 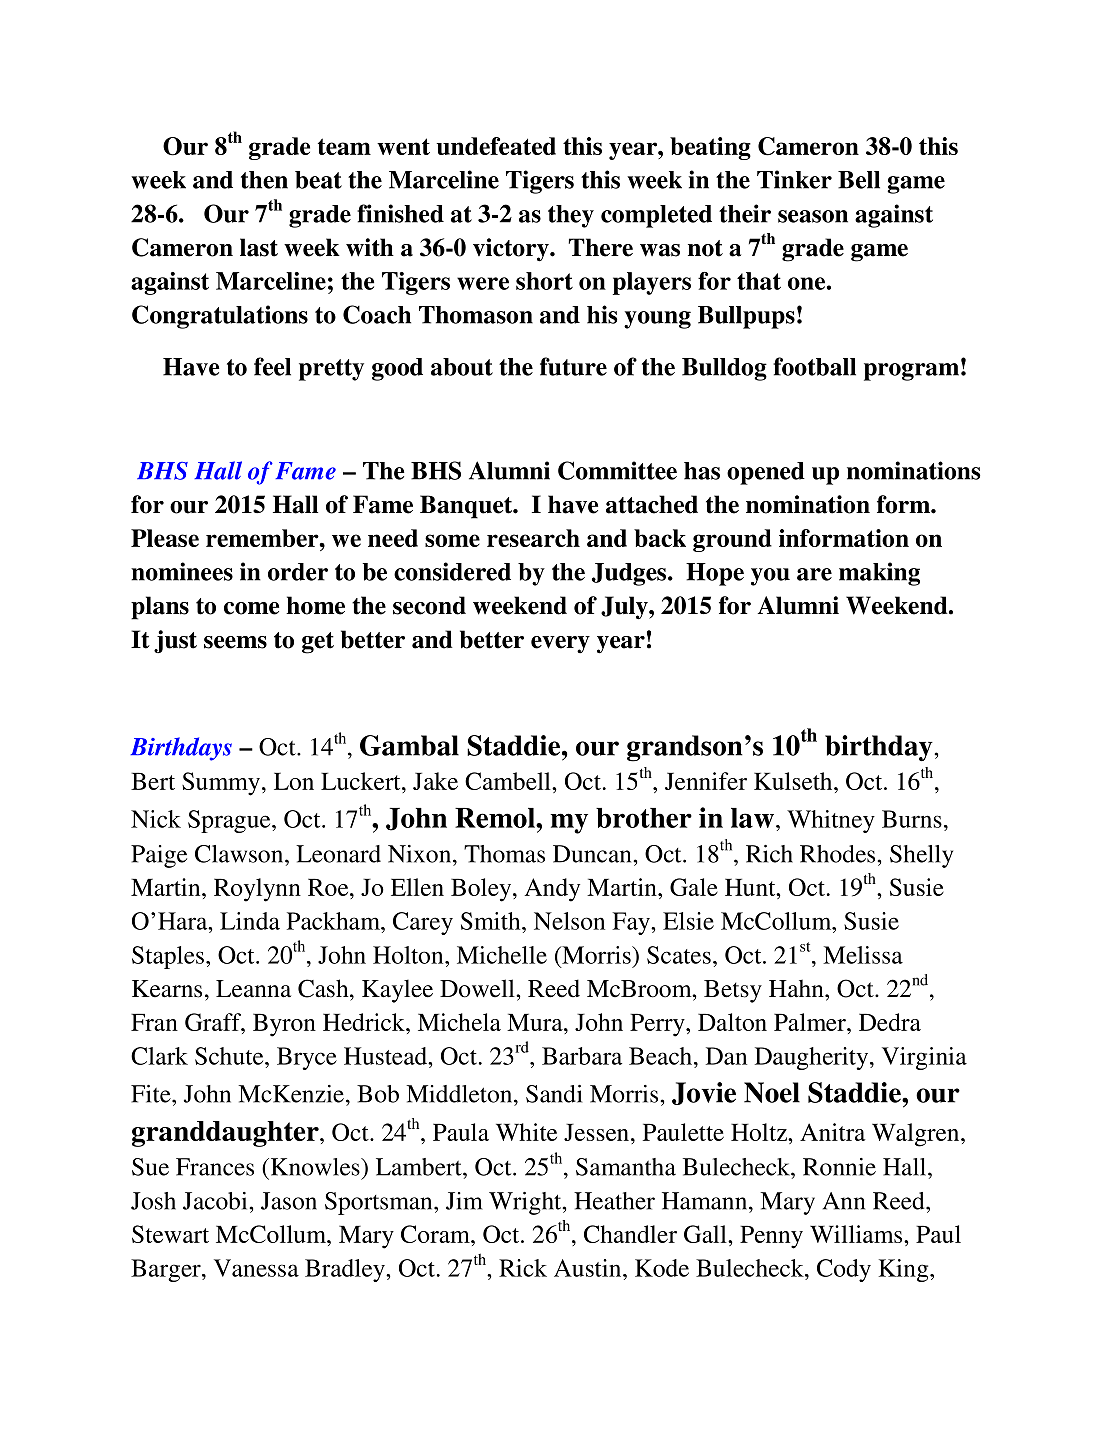 What do you see at coordinates (235, 642) in the document?
I see `seems` at bounding box center [235, 642].
